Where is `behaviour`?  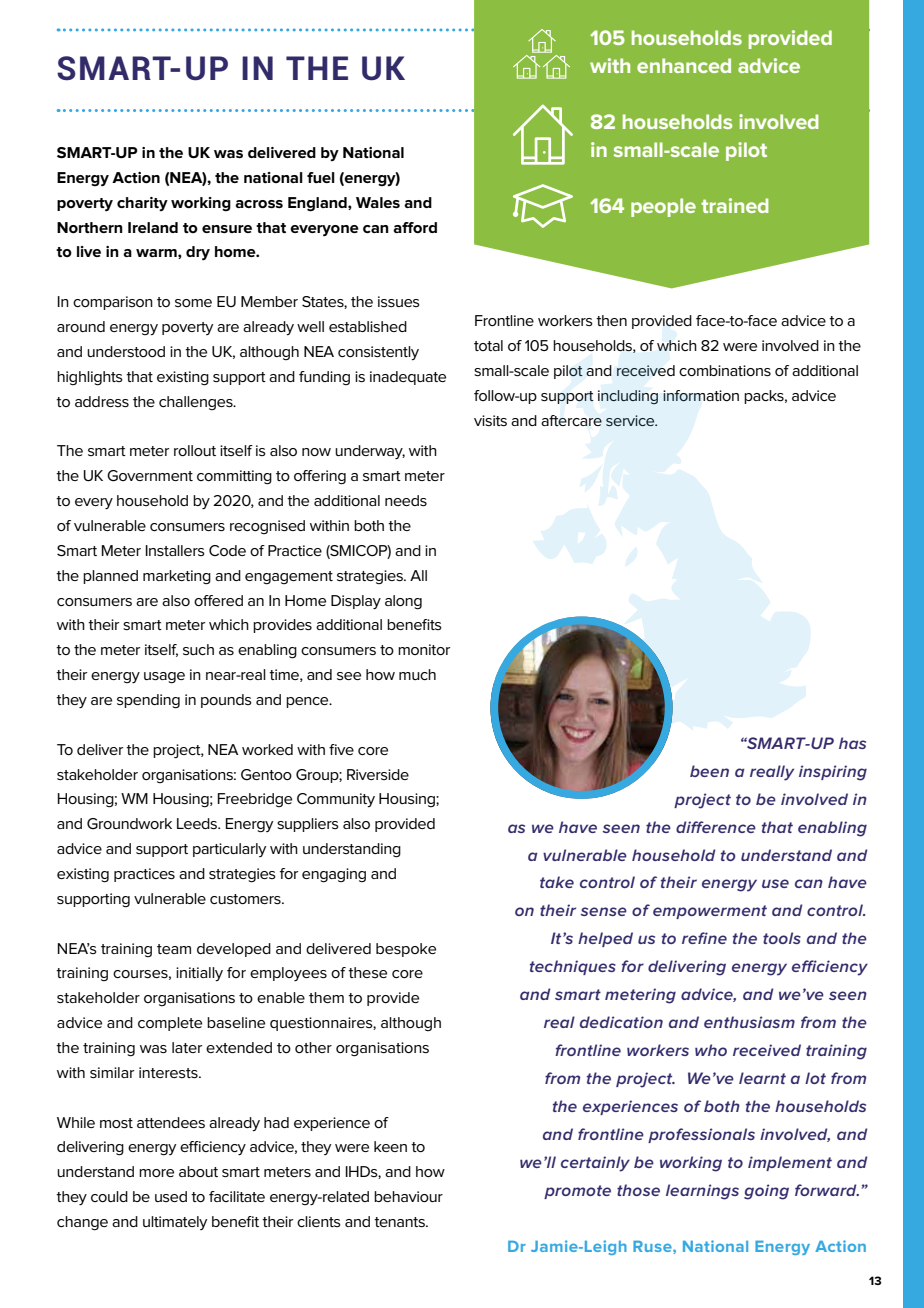
behaviour is located at coordinates (408, 1196).
